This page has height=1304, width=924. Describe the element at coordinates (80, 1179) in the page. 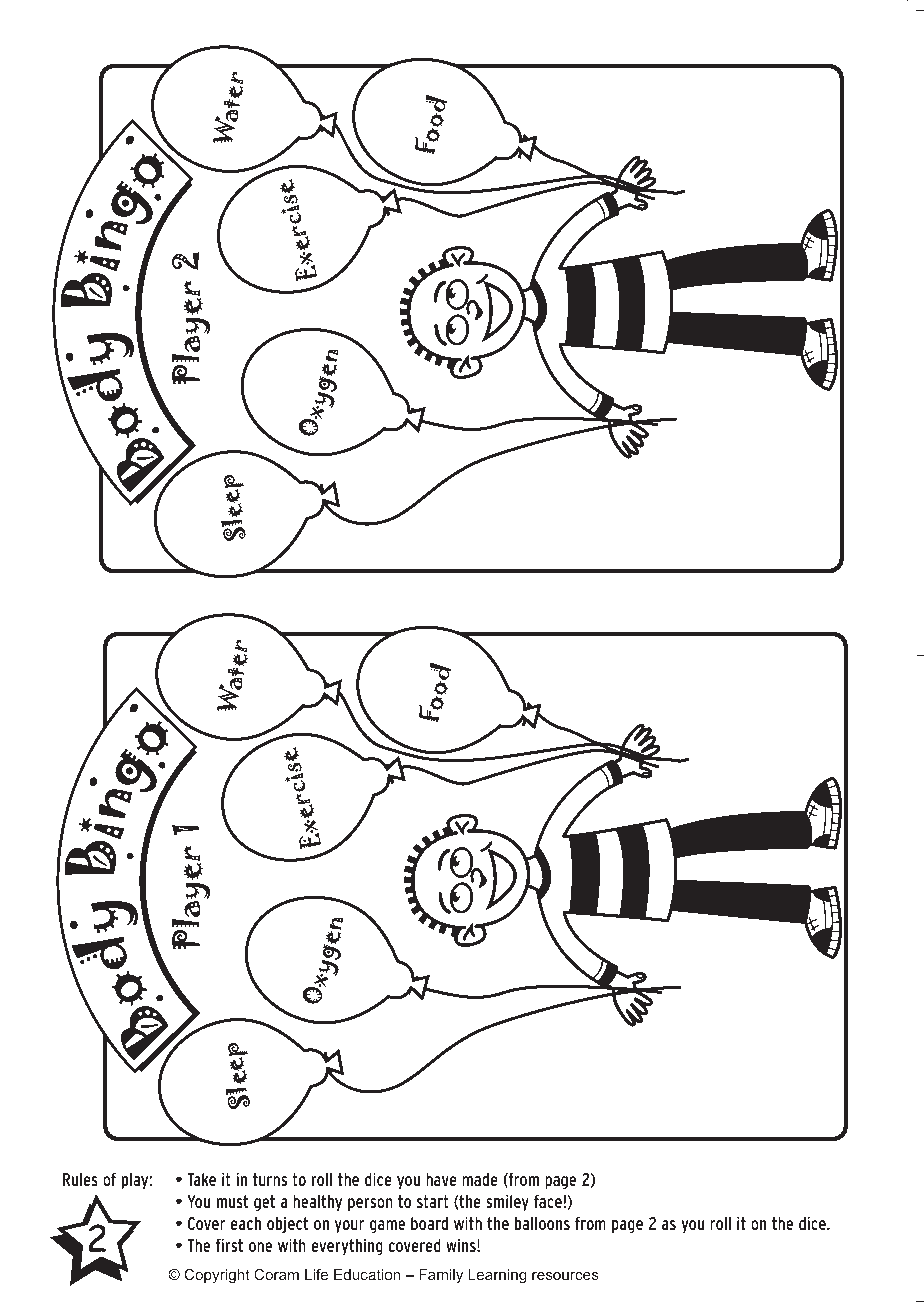

I see `Rules` at that location.
